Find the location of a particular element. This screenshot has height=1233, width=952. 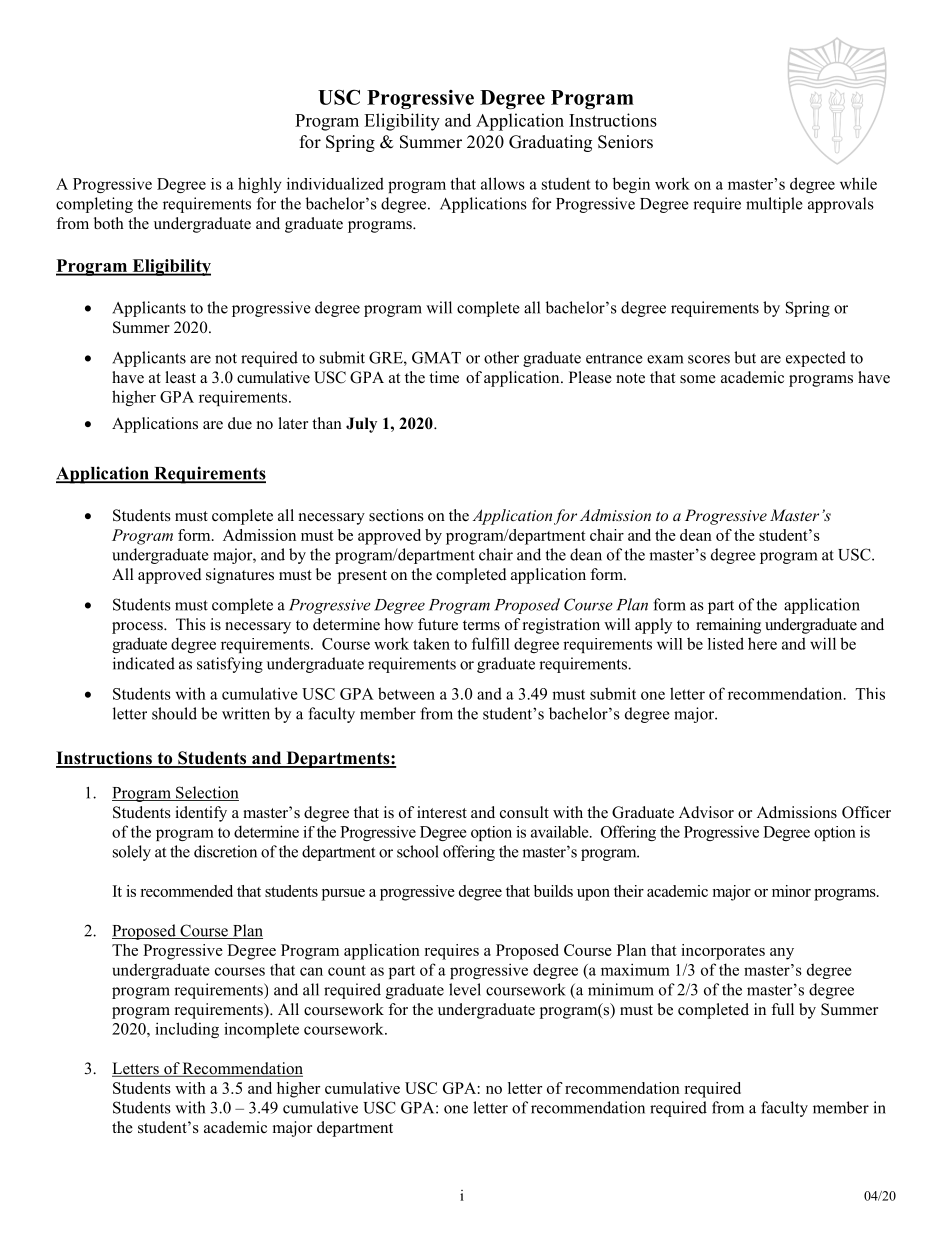

multiple is located at coordinates (774, 205).
